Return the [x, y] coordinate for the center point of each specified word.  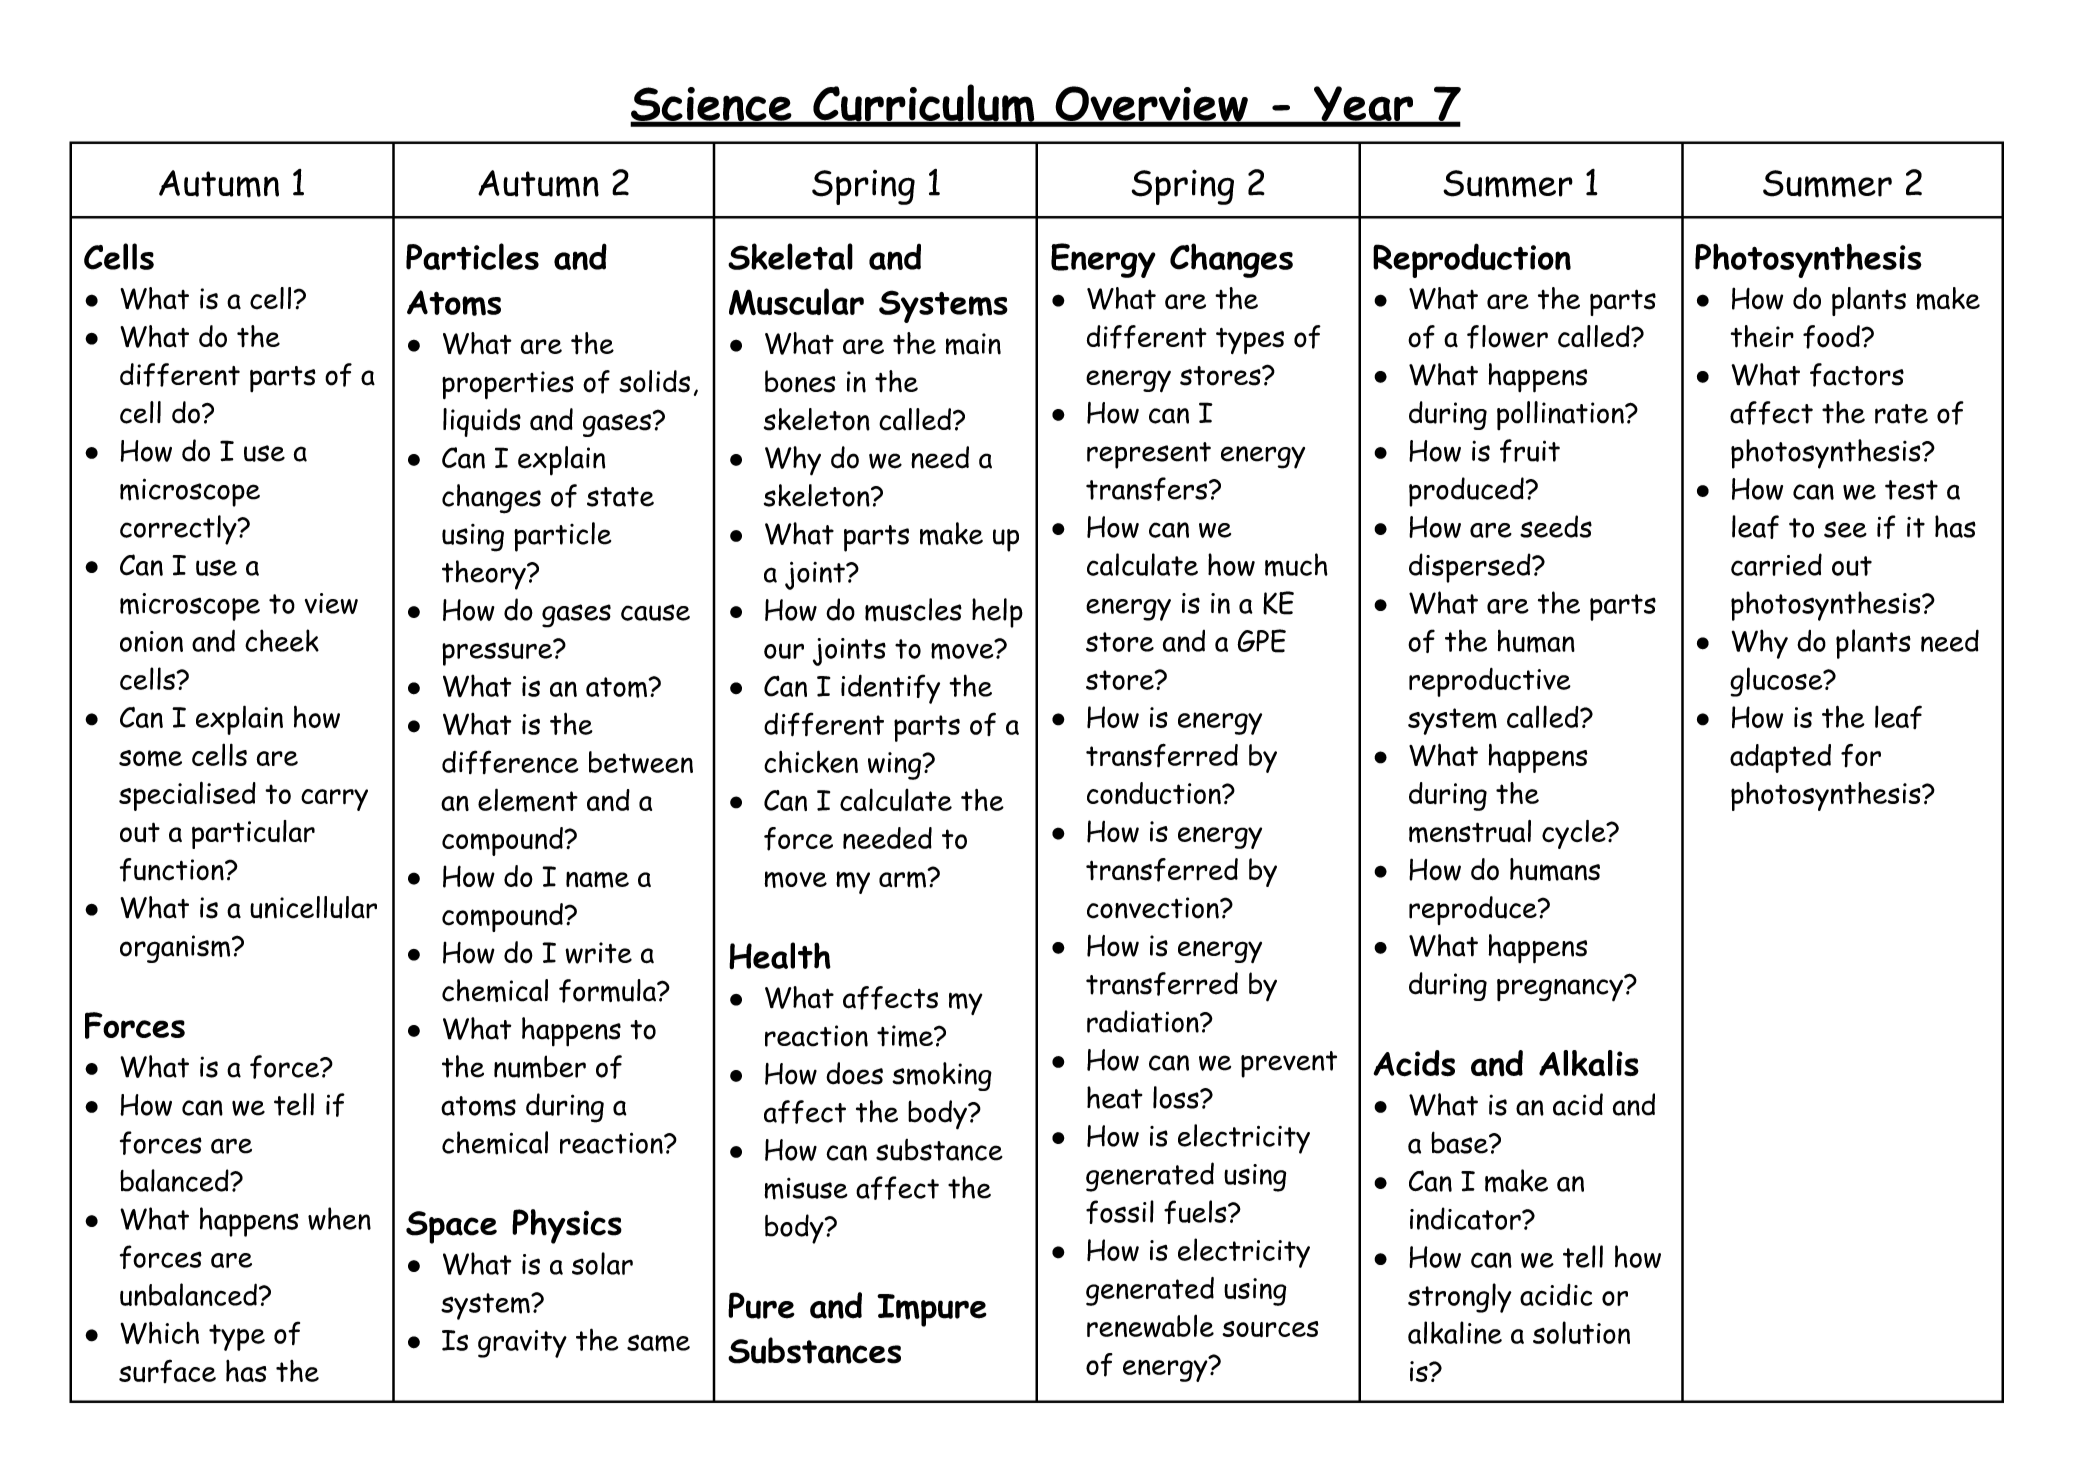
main [973, 344]
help [997, 613]
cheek [282, 640]
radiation [1144, 1021]
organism [176, 949]
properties [508, 385]
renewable [1150, 1326]
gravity [522, 1344]
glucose [1777, 682]
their [1762, 336]
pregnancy [1561, 989]
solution [1581, 1332]
